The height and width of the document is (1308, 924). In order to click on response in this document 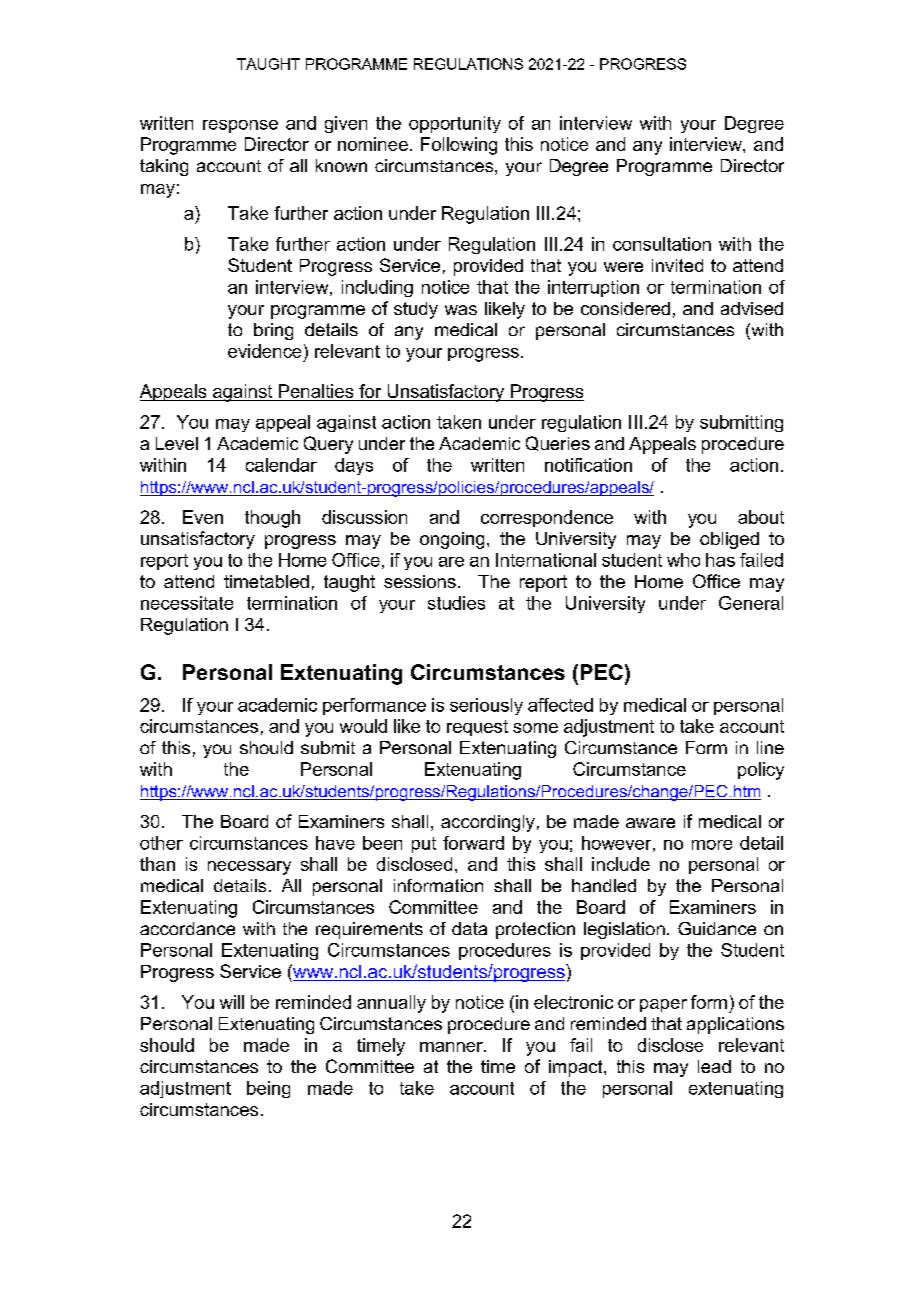, I will do `click(240, 126)`.
